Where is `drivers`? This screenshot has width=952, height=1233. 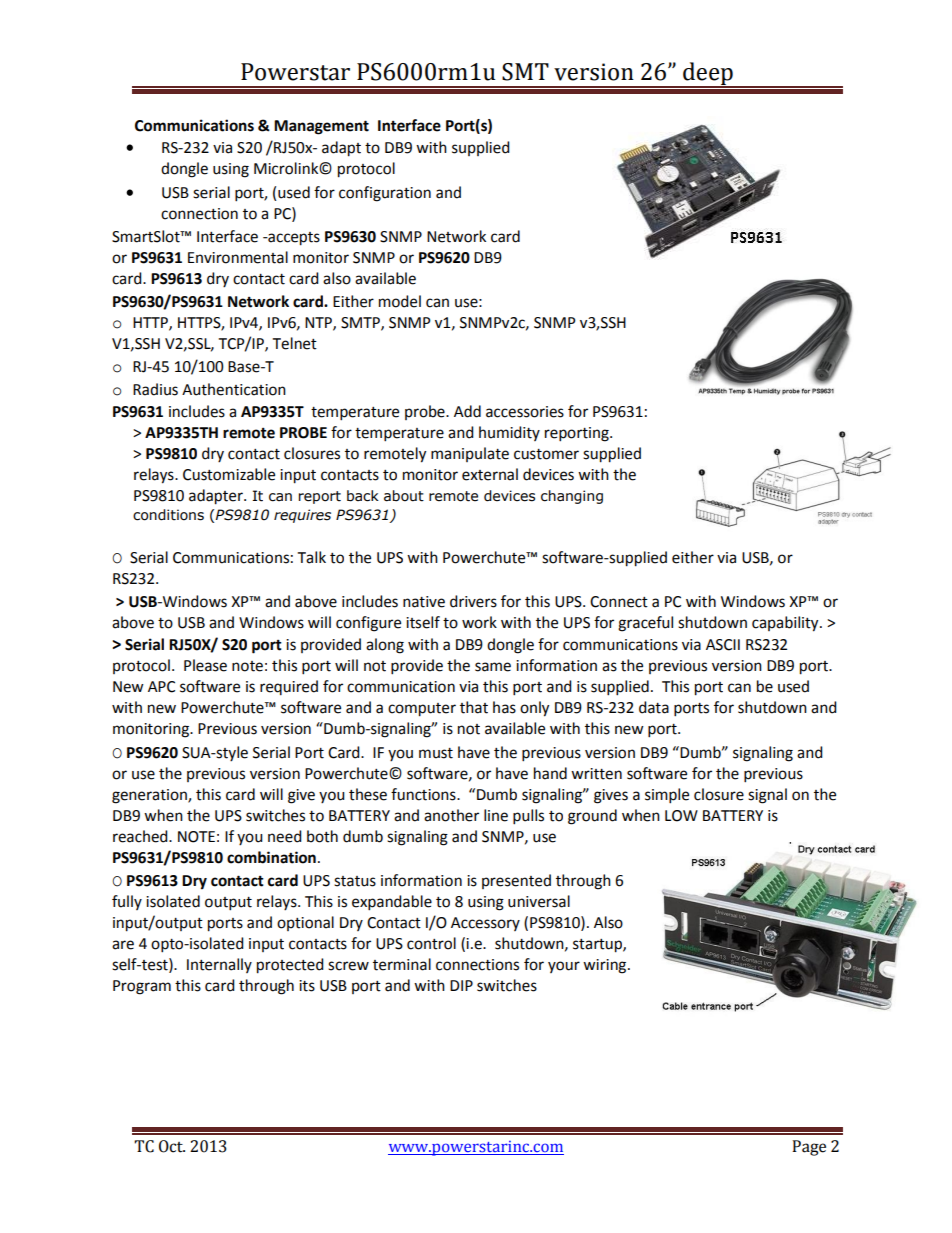 drivers is located at coordinates (473, 601).
